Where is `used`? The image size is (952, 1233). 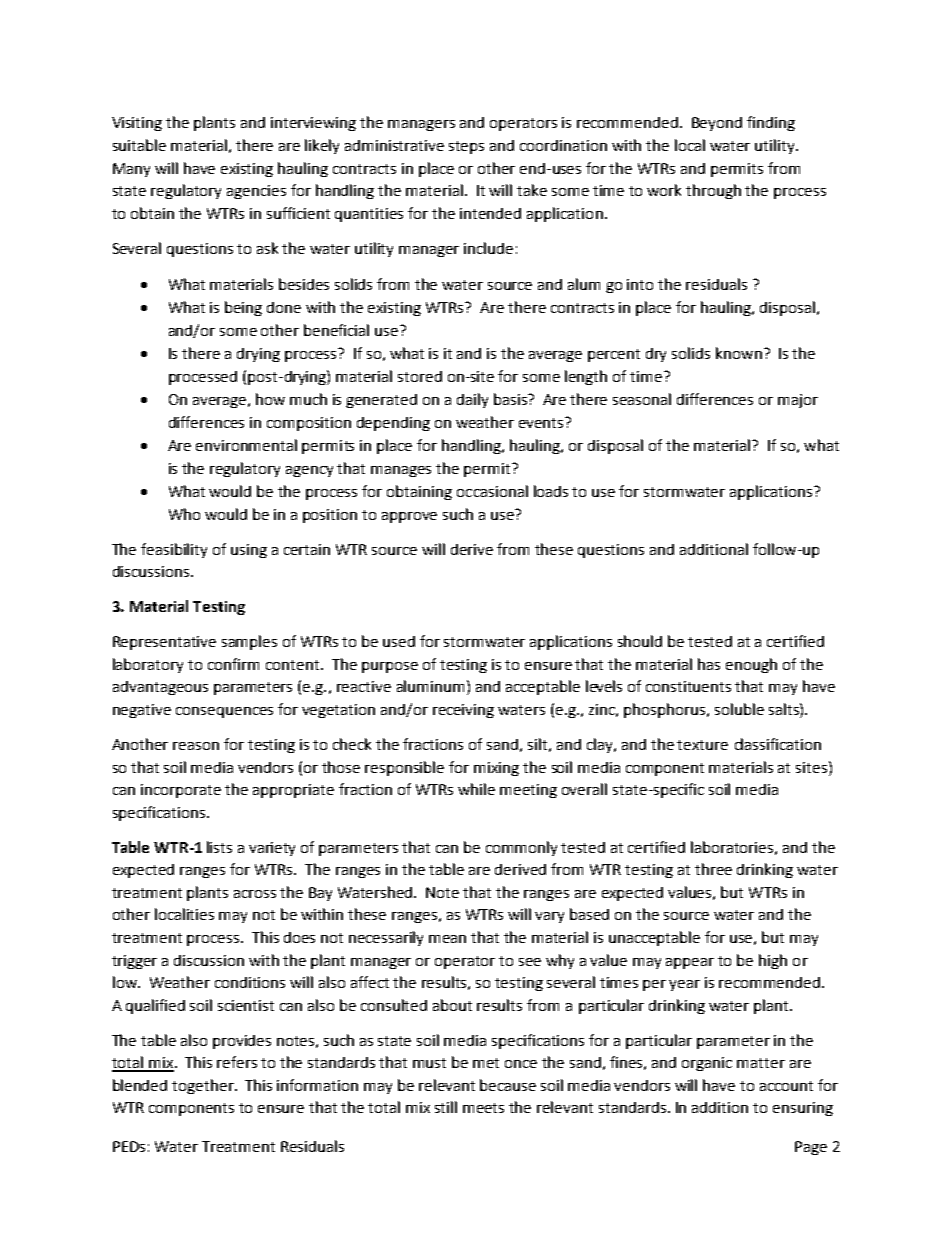
used is located at coordinates (399, 641).
